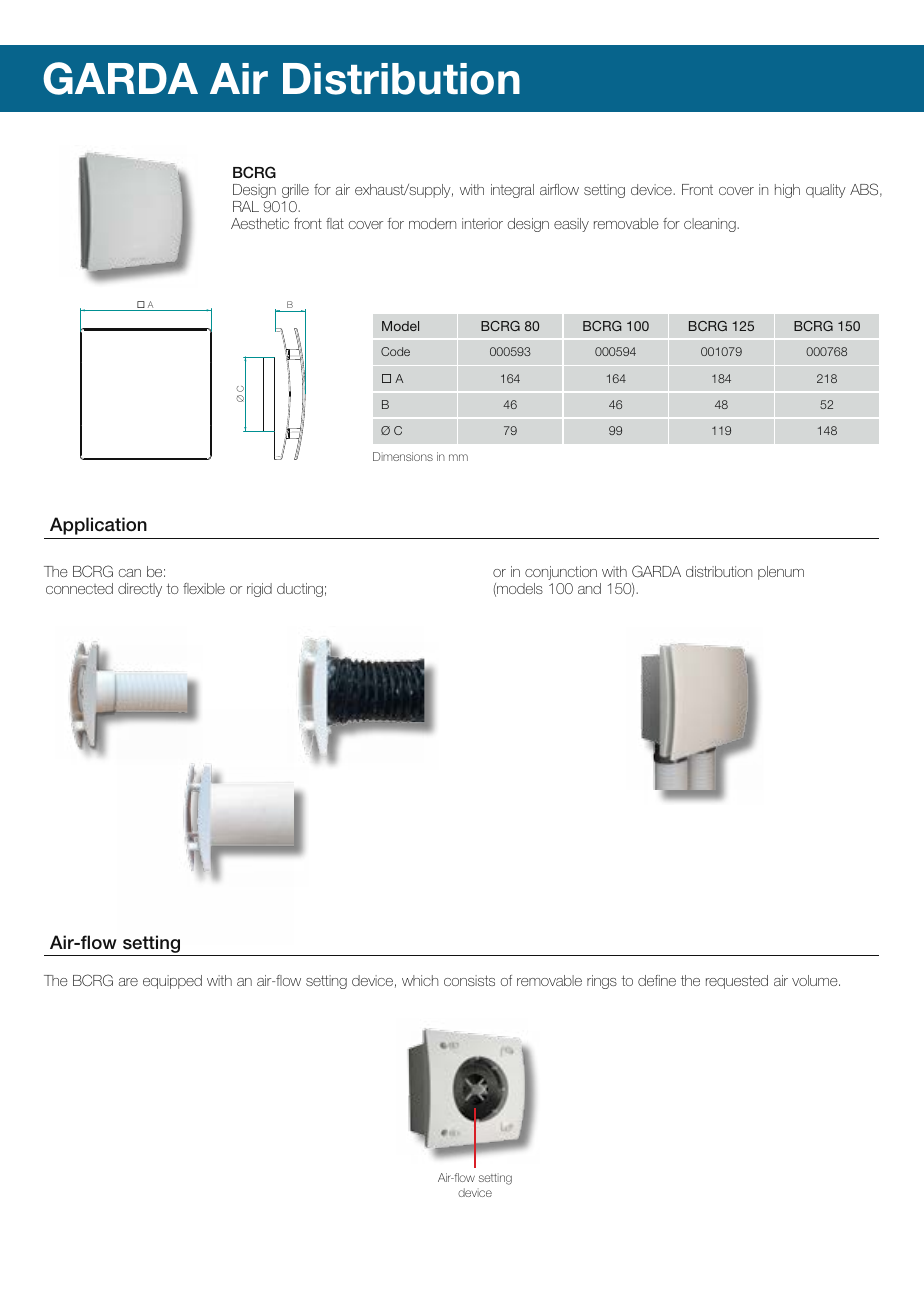 The width and height of the page is (924, 1308). What do you see at coordinates (561, 573) in the page?
I see `conjunction` at bounding box center [561, 573].
